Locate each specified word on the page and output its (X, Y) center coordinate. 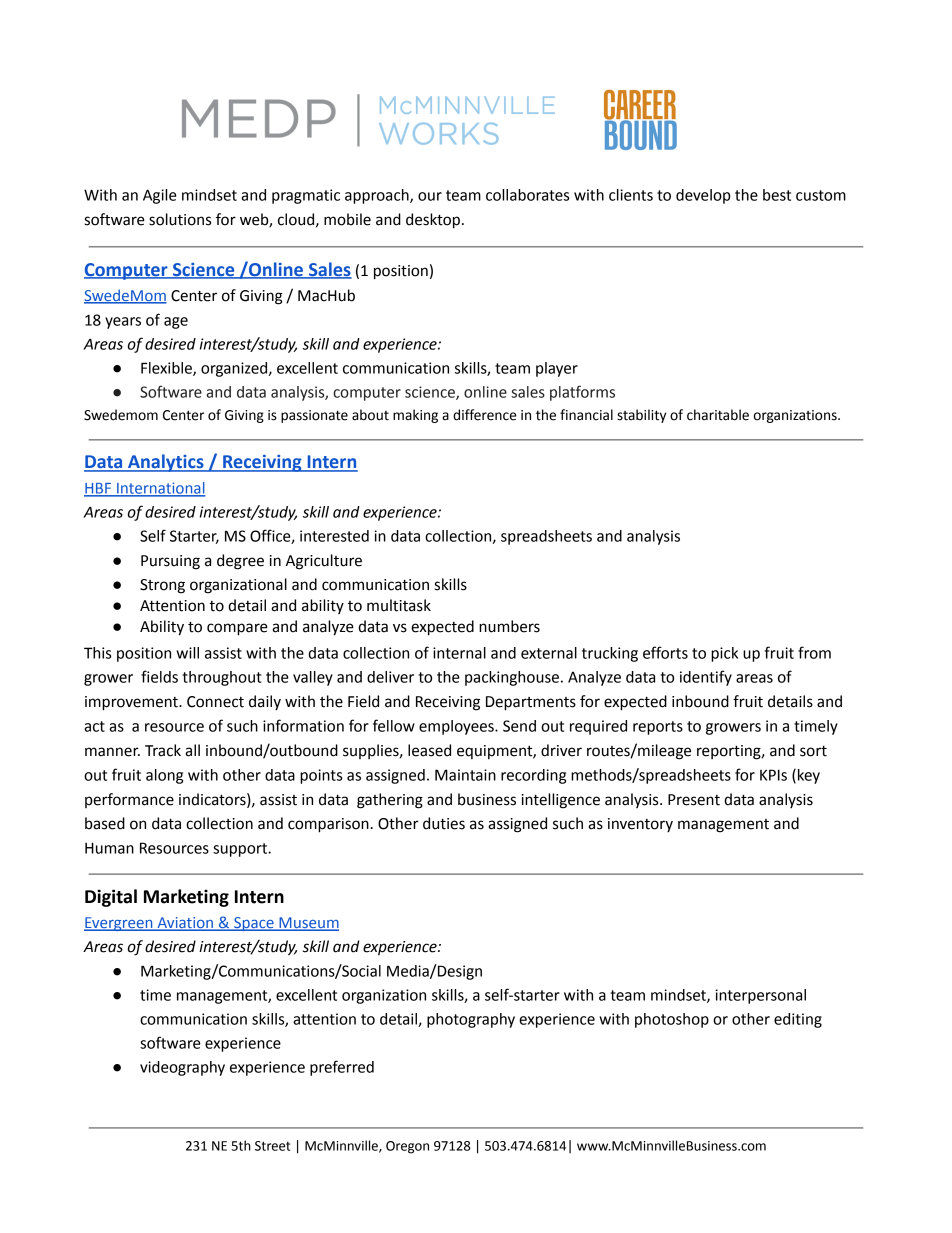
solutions (180, 219)
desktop (433, 221)
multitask (399, 605)
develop (703, 196)
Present (694, 800)
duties (444, 823)
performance (129, 800)
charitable (718, 415)
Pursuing (170, 562)
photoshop (672, 1020)
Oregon (407, 1147)
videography (182, 1068)
